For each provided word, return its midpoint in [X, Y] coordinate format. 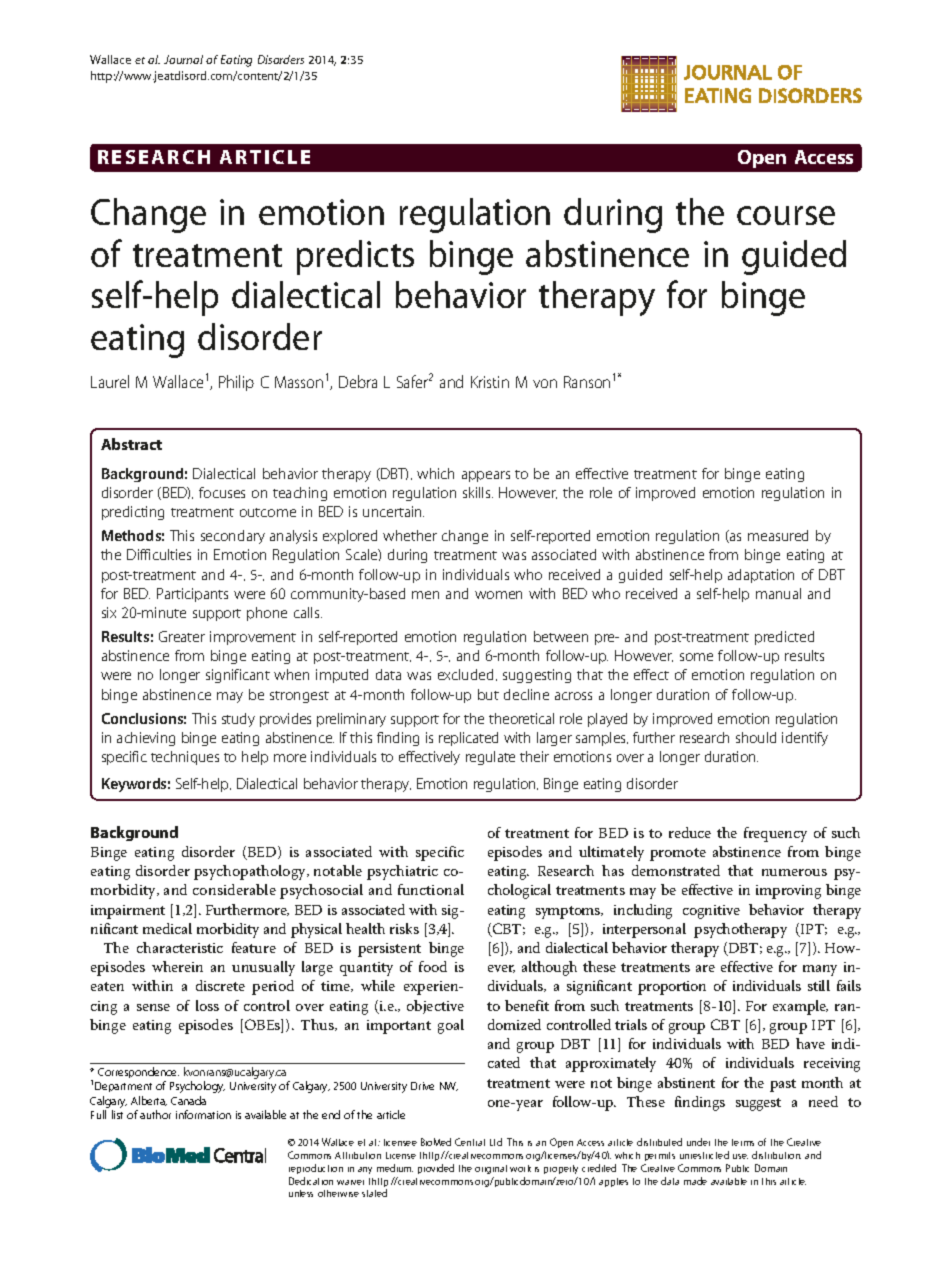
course [786, 215]
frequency [775, 834]
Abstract [131, 444]
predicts [355, 257]
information [203, 1114]
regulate [490, 758]
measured [778, 535]
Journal [183, 59]
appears [486, 476]
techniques [185, 758]
